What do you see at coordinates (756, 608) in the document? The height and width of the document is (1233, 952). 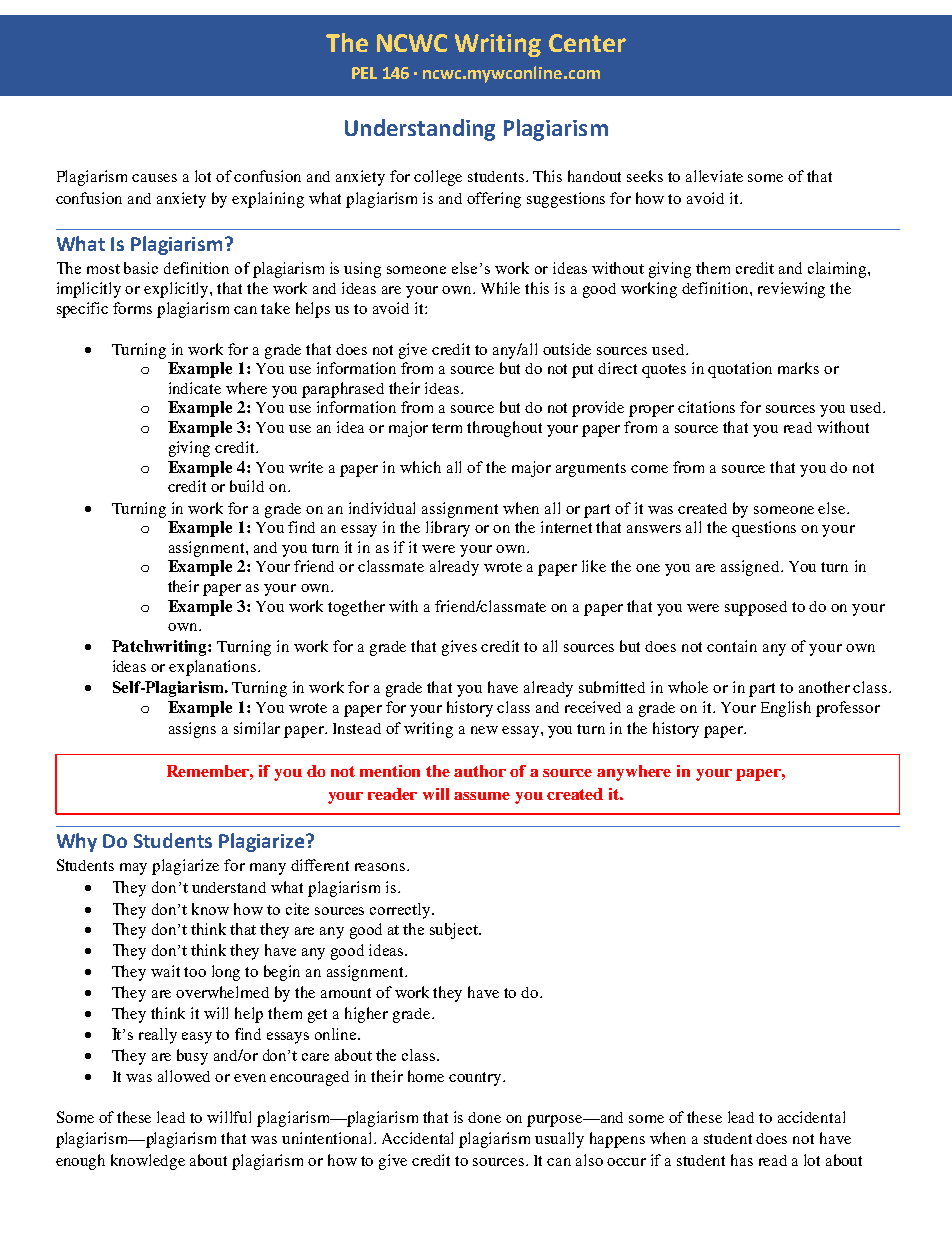 I see `supposed` at bounding box center [756, 608].
